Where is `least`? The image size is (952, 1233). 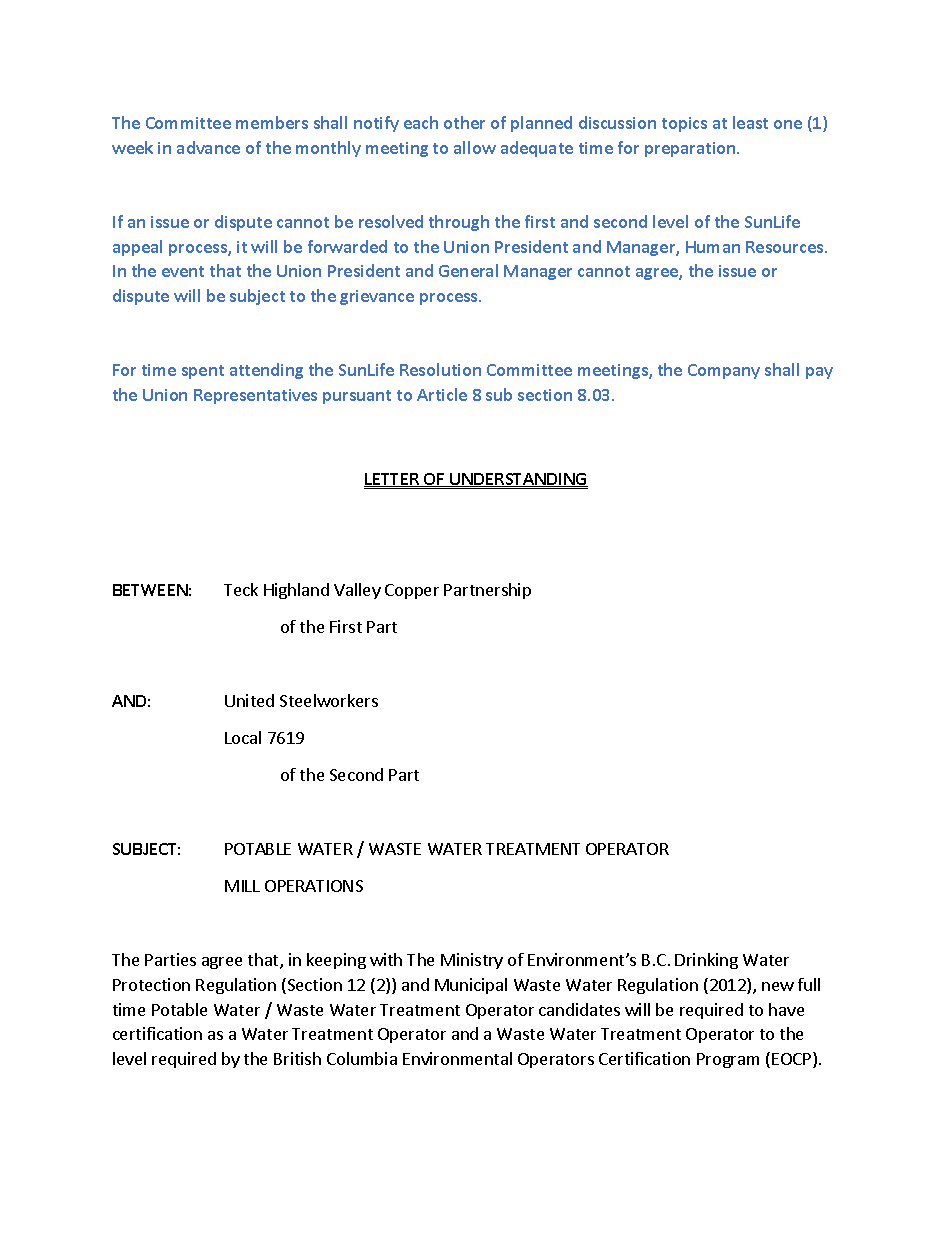
least is located at coordinates (750, 122).
